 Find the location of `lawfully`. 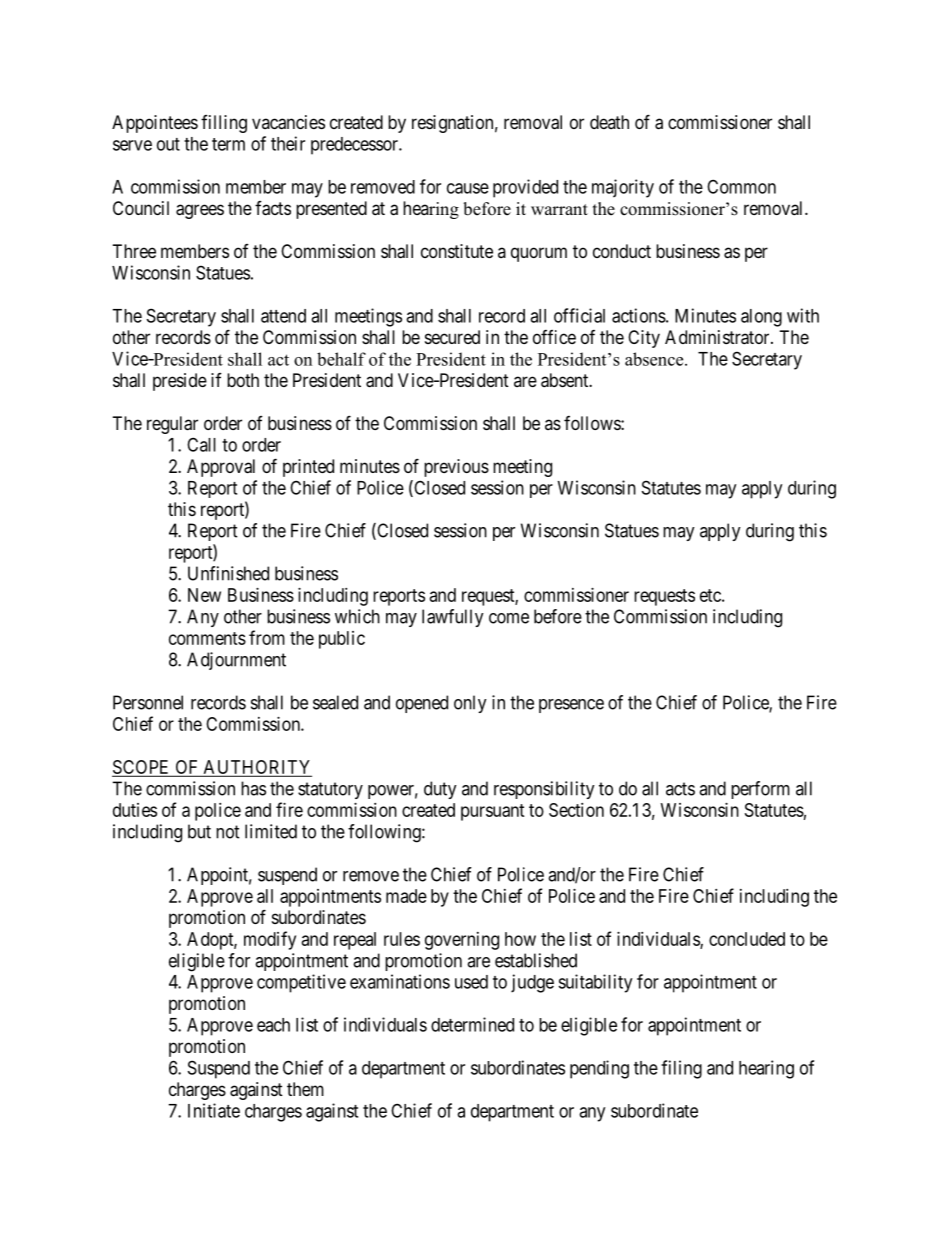

lawfully is located at coordinates (453, 618).
